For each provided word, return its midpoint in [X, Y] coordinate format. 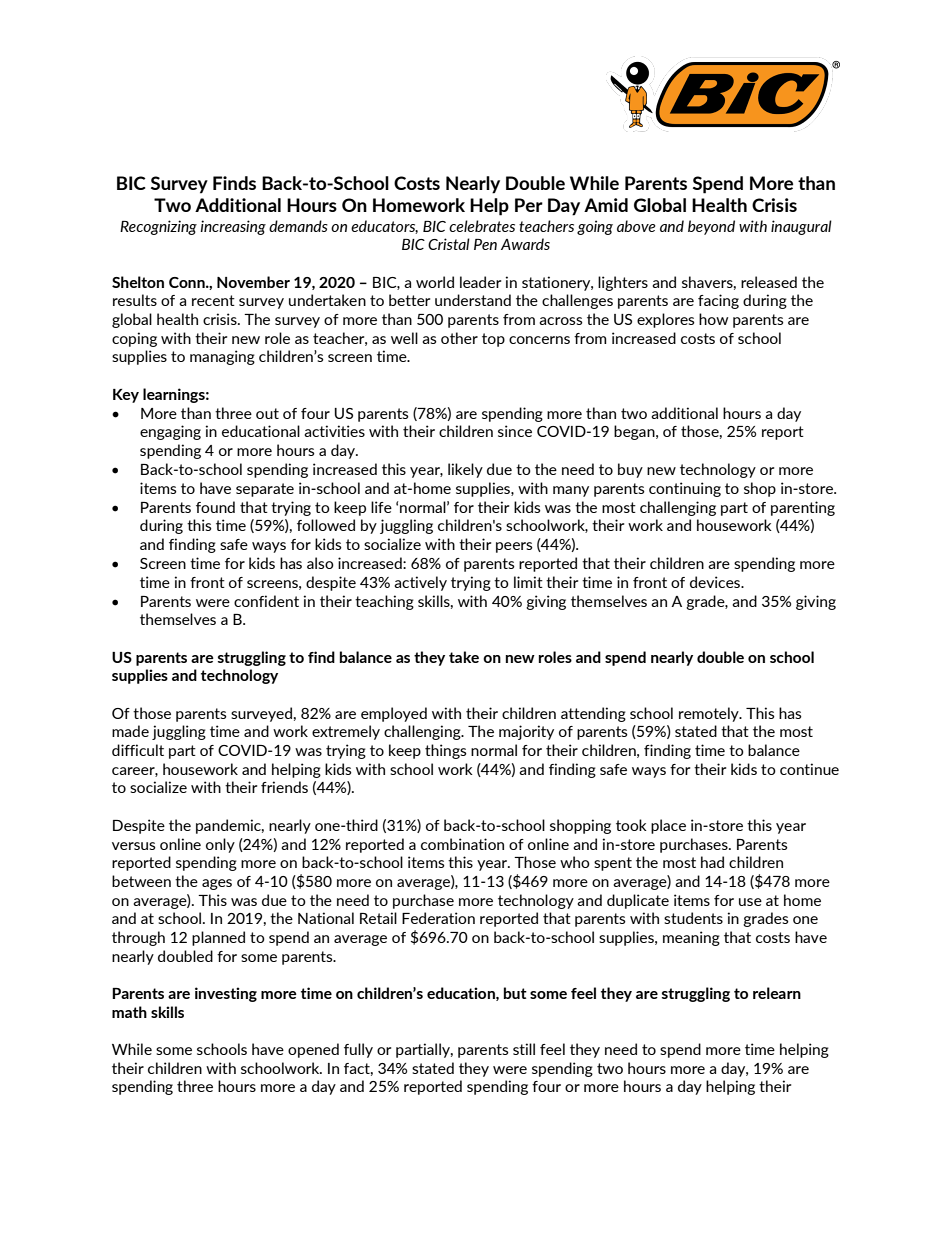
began [635, 432]
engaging [170, 432]
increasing [233, 227]
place [668, 826]
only [220, 845]
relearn [777, 993]
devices [716, 582]
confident [266, 601]
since [515, 431]
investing [226, 994]
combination [462, 844]
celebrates [482, 226]
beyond [711, 227]
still [524, 1049]
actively [420, 583]
